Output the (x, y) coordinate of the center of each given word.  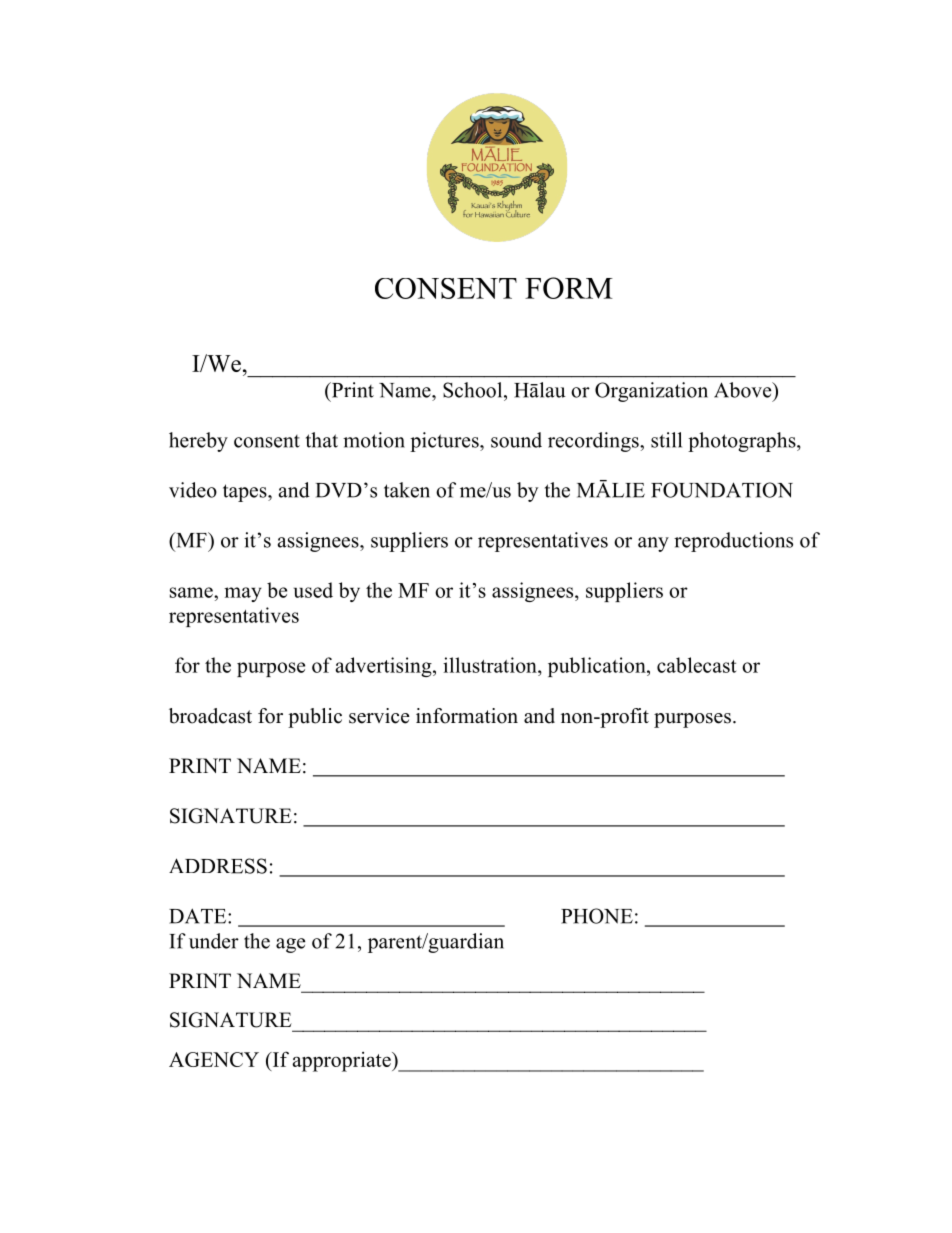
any (653, 544)
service (379, 716)
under (214, 941)
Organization (651, 392)
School (474, 390)
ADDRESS (218, 866)
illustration (491, 665)
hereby (198, 442)
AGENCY (214, 1059)
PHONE (597, 916)
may (243, 594)
